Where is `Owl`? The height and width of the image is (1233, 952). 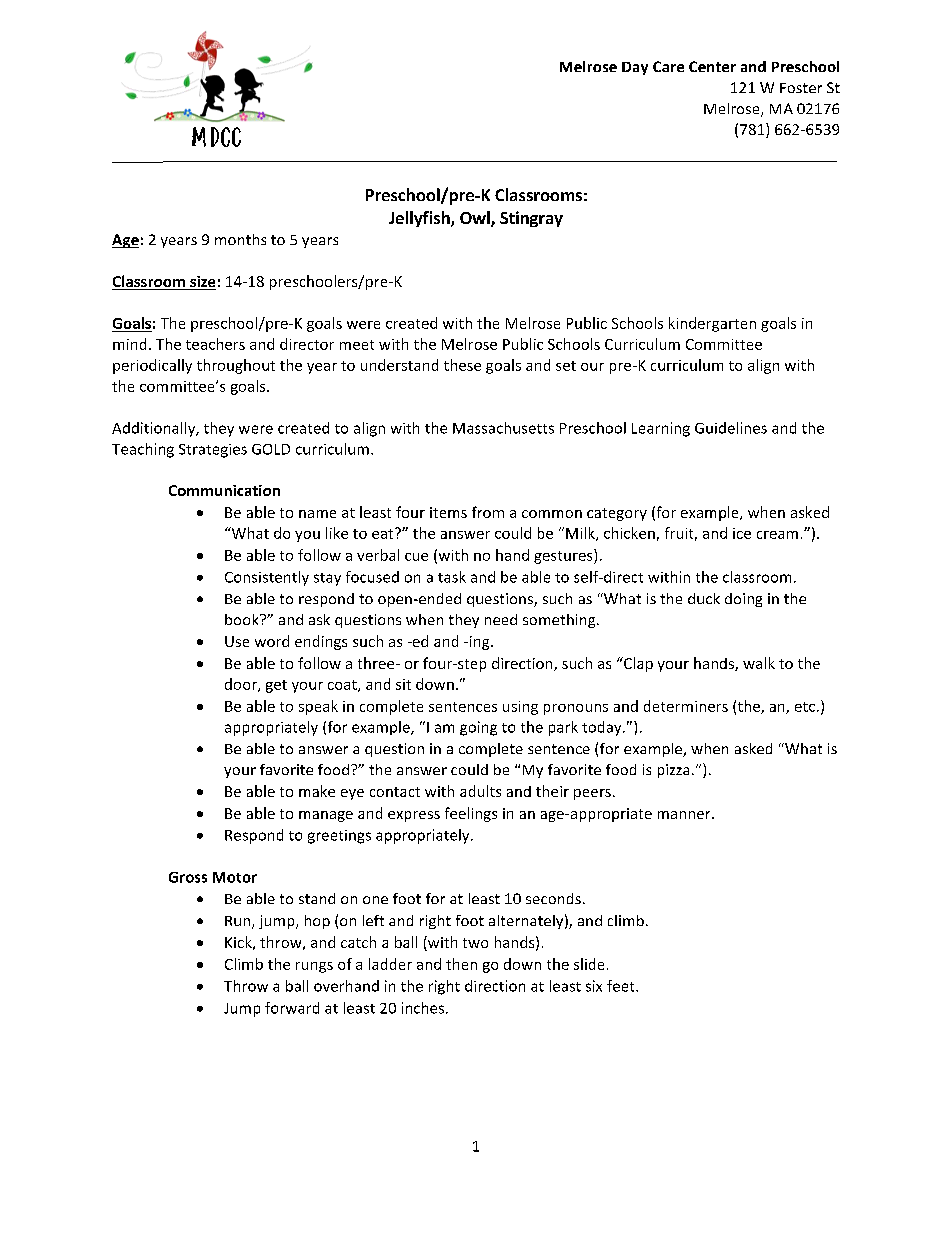
Owl is located at coordinates (476, 219).
